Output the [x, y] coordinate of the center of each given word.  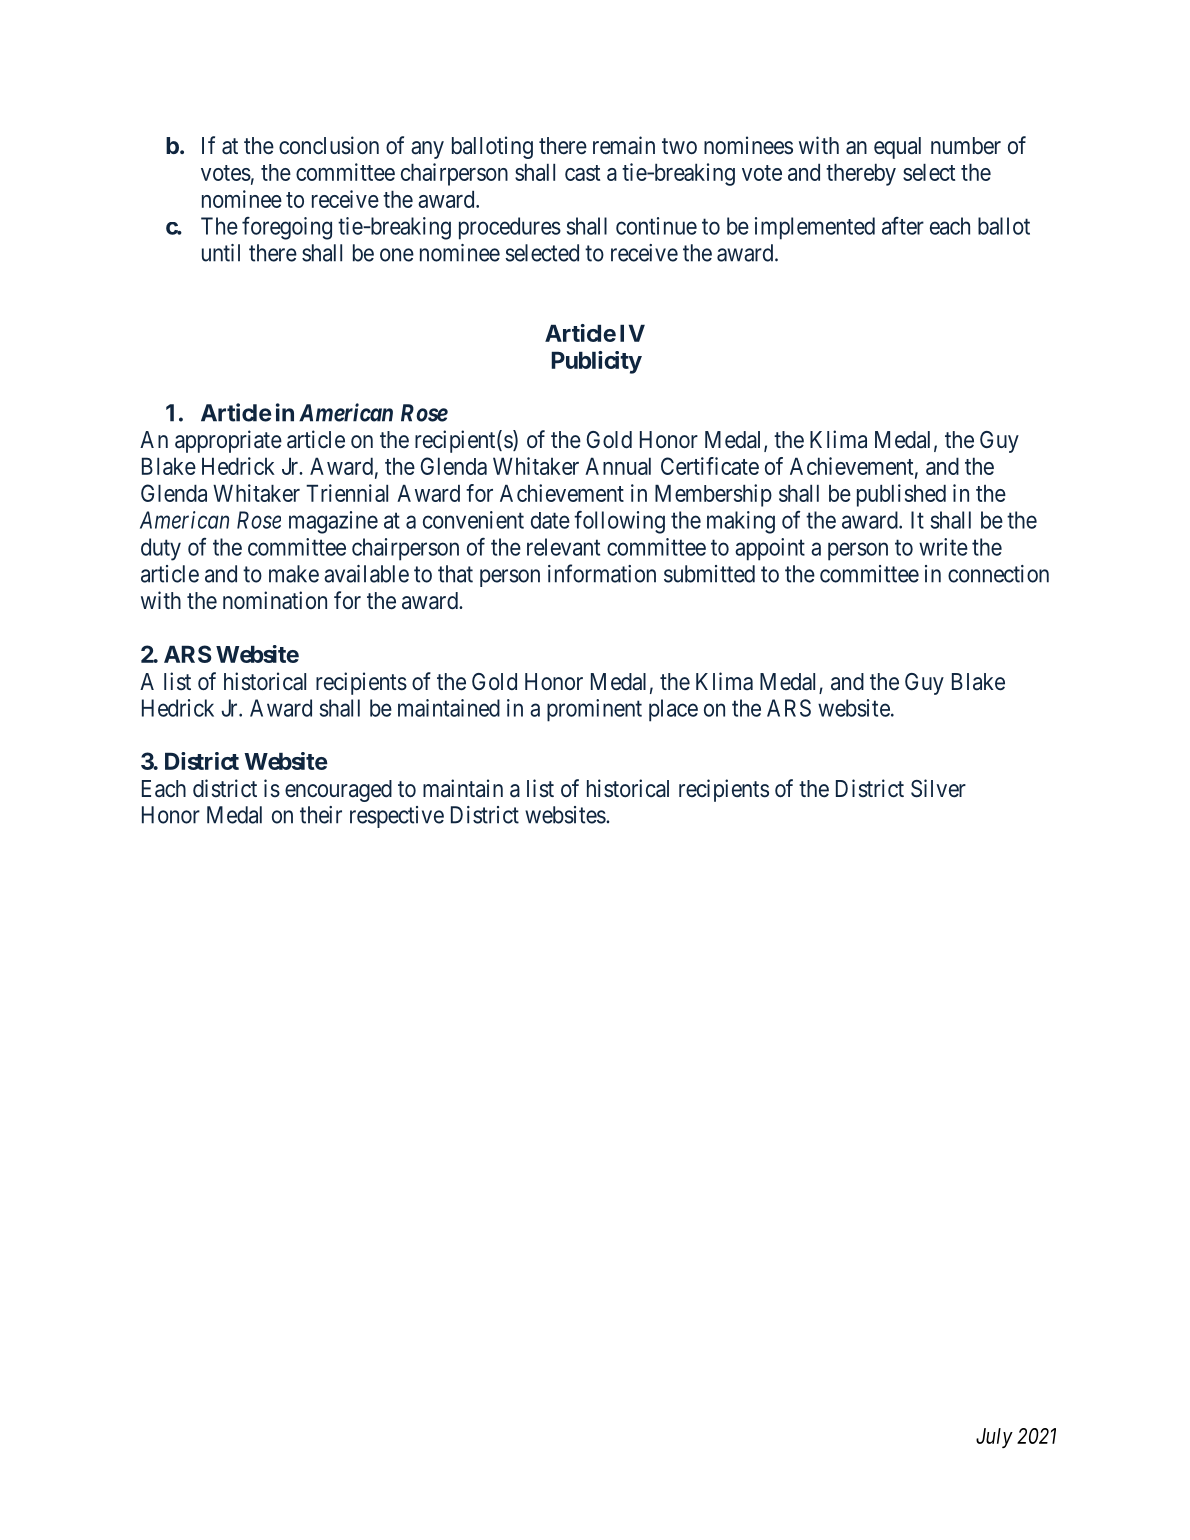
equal [897, 148]
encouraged [338, 791]
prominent [594, 710]
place [673, 710]
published [901, 495]
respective [397, 817]
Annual [618, 466]
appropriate [228, 441]
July [994, 1438]
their [321, 815]
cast [582, 173]
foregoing [287, 228]
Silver [938, 788]
